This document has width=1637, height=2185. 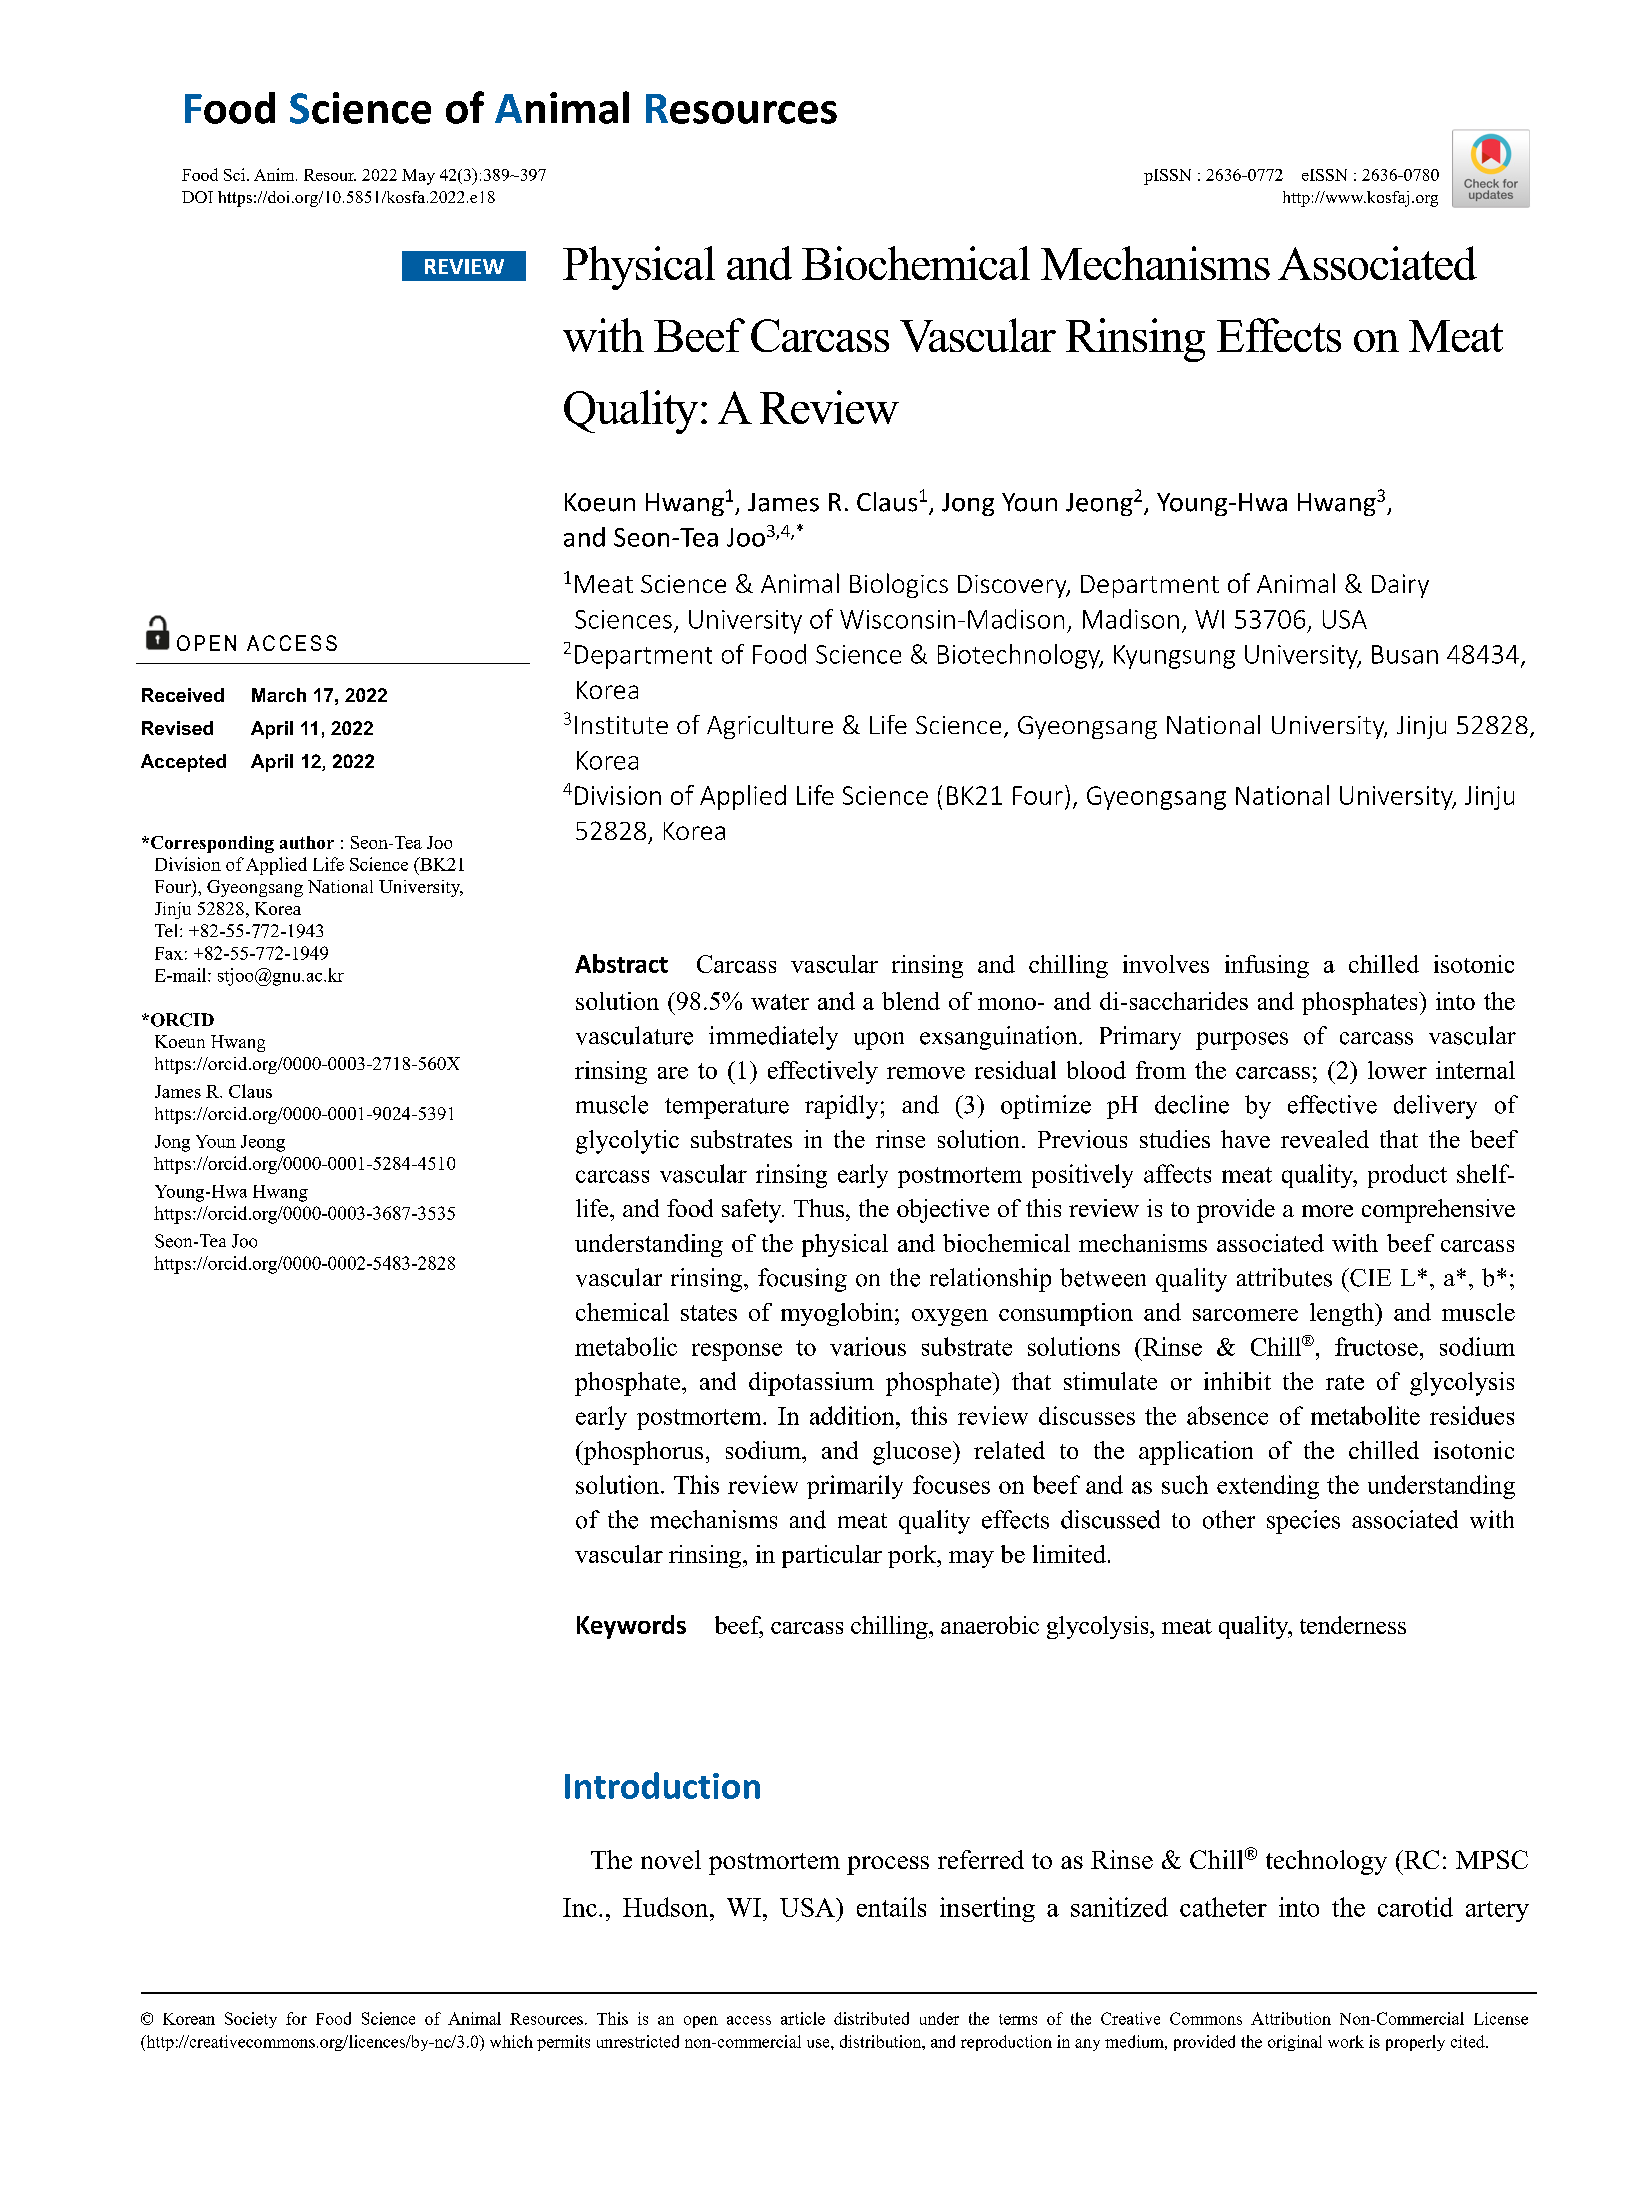 I want to click on glycolytic, so click(x=627, y=1142).
